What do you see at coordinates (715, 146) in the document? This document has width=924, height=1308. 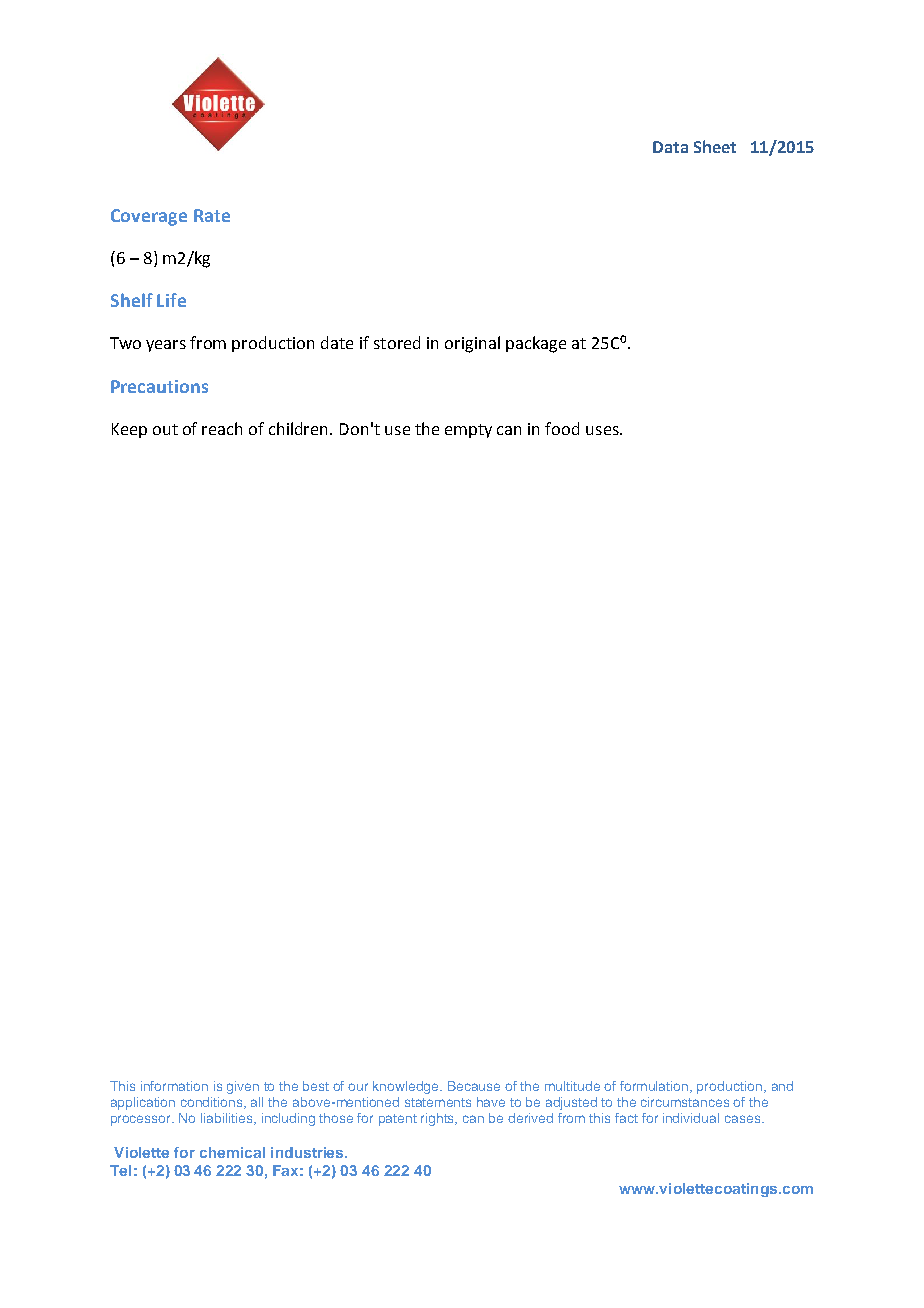 I see `Sheet` at bounding box center [715, 146].
